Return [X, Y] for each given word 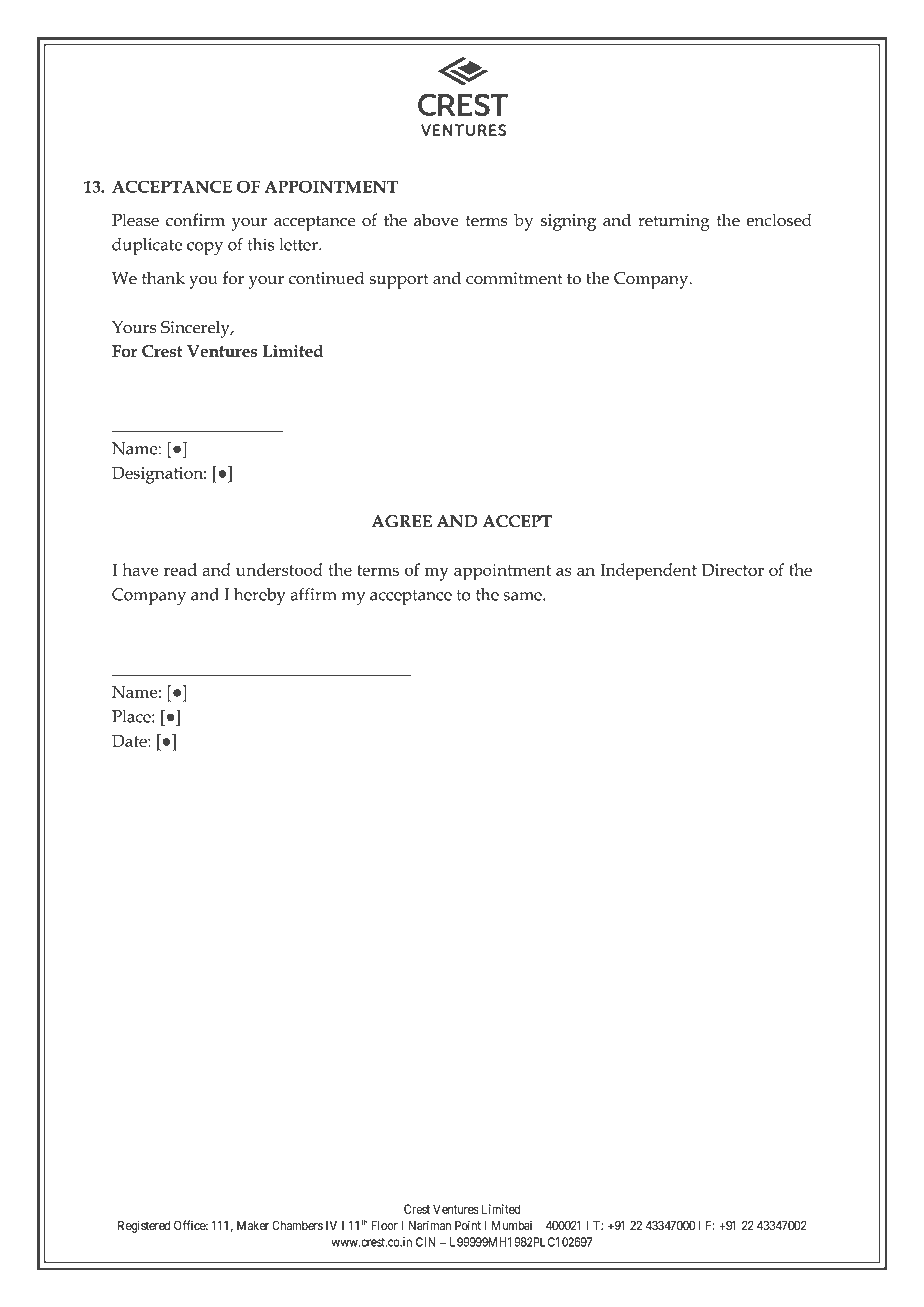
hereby [260, 596]
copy [205, 248]
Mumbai [512, 1225]
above [436, 220]
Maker [253, 1226]
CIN [426, 1242]
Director [733, 570]
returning [674, 222]
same [523, 596]
